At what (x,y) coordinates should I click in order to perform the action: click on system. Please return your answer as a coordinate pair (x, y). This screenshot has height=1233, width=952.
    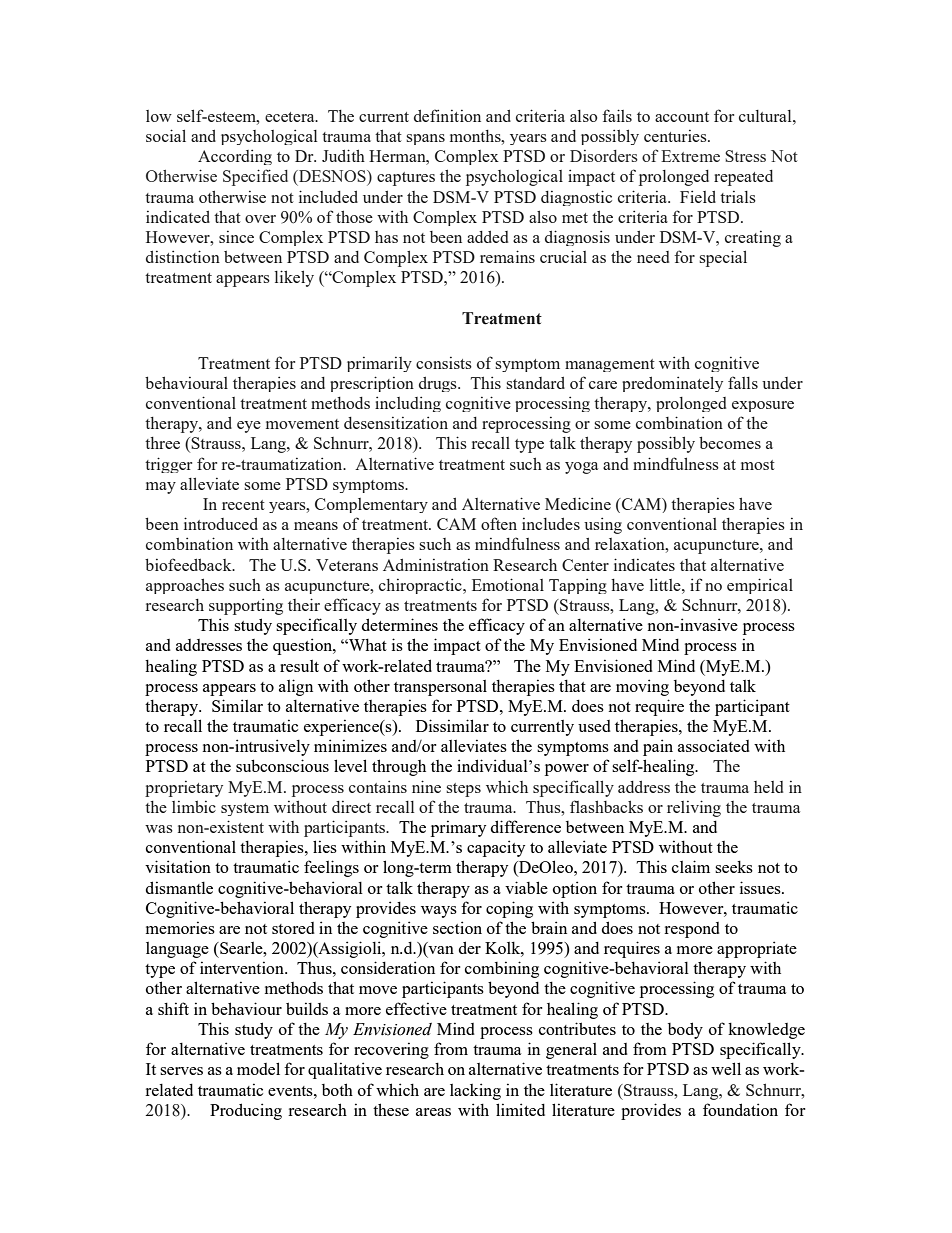
    Looking at the image, I should click on (245, 809).
